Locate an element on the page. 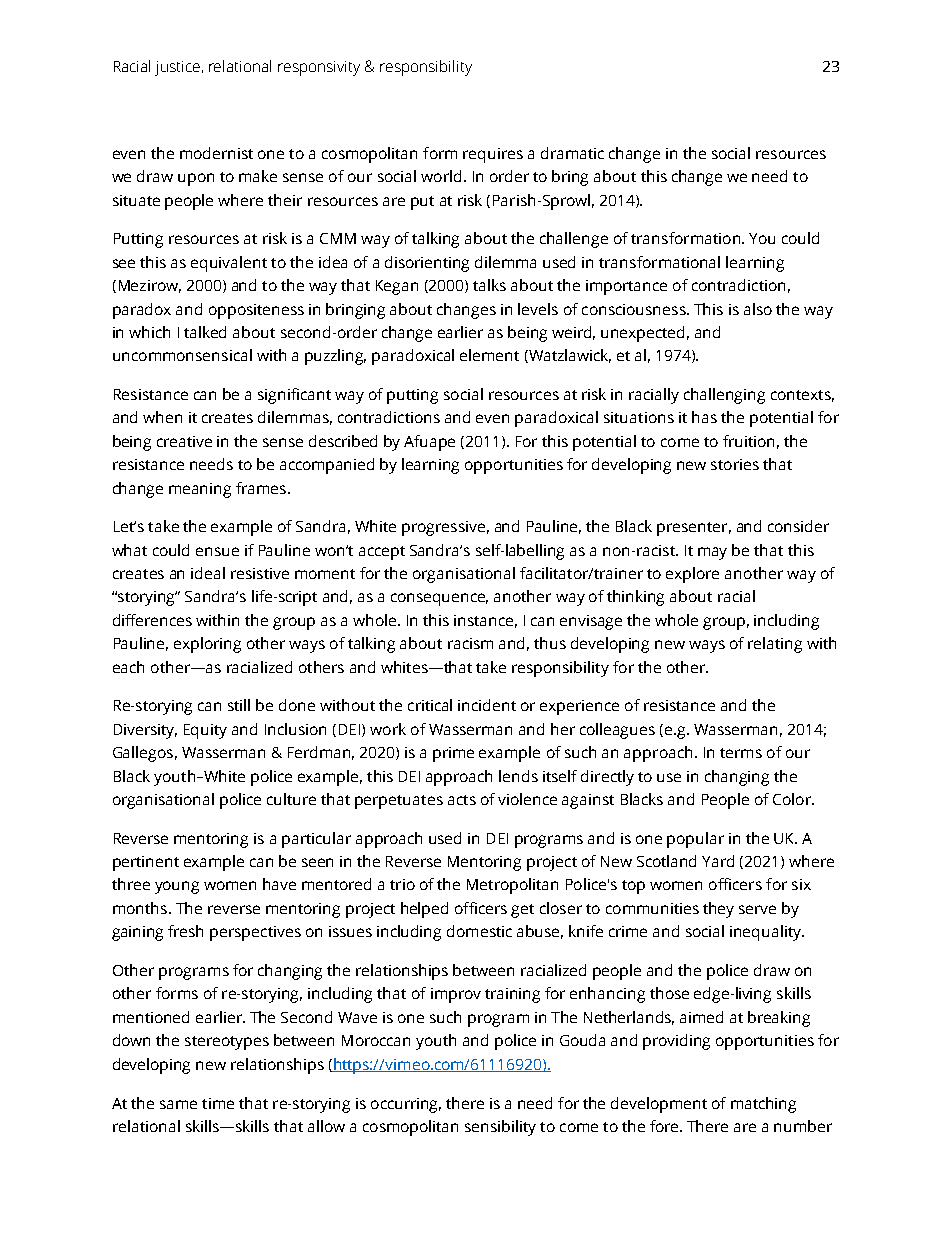 The height and width of the page is (1233, 952). explore is located at coordinates (692, 575).
